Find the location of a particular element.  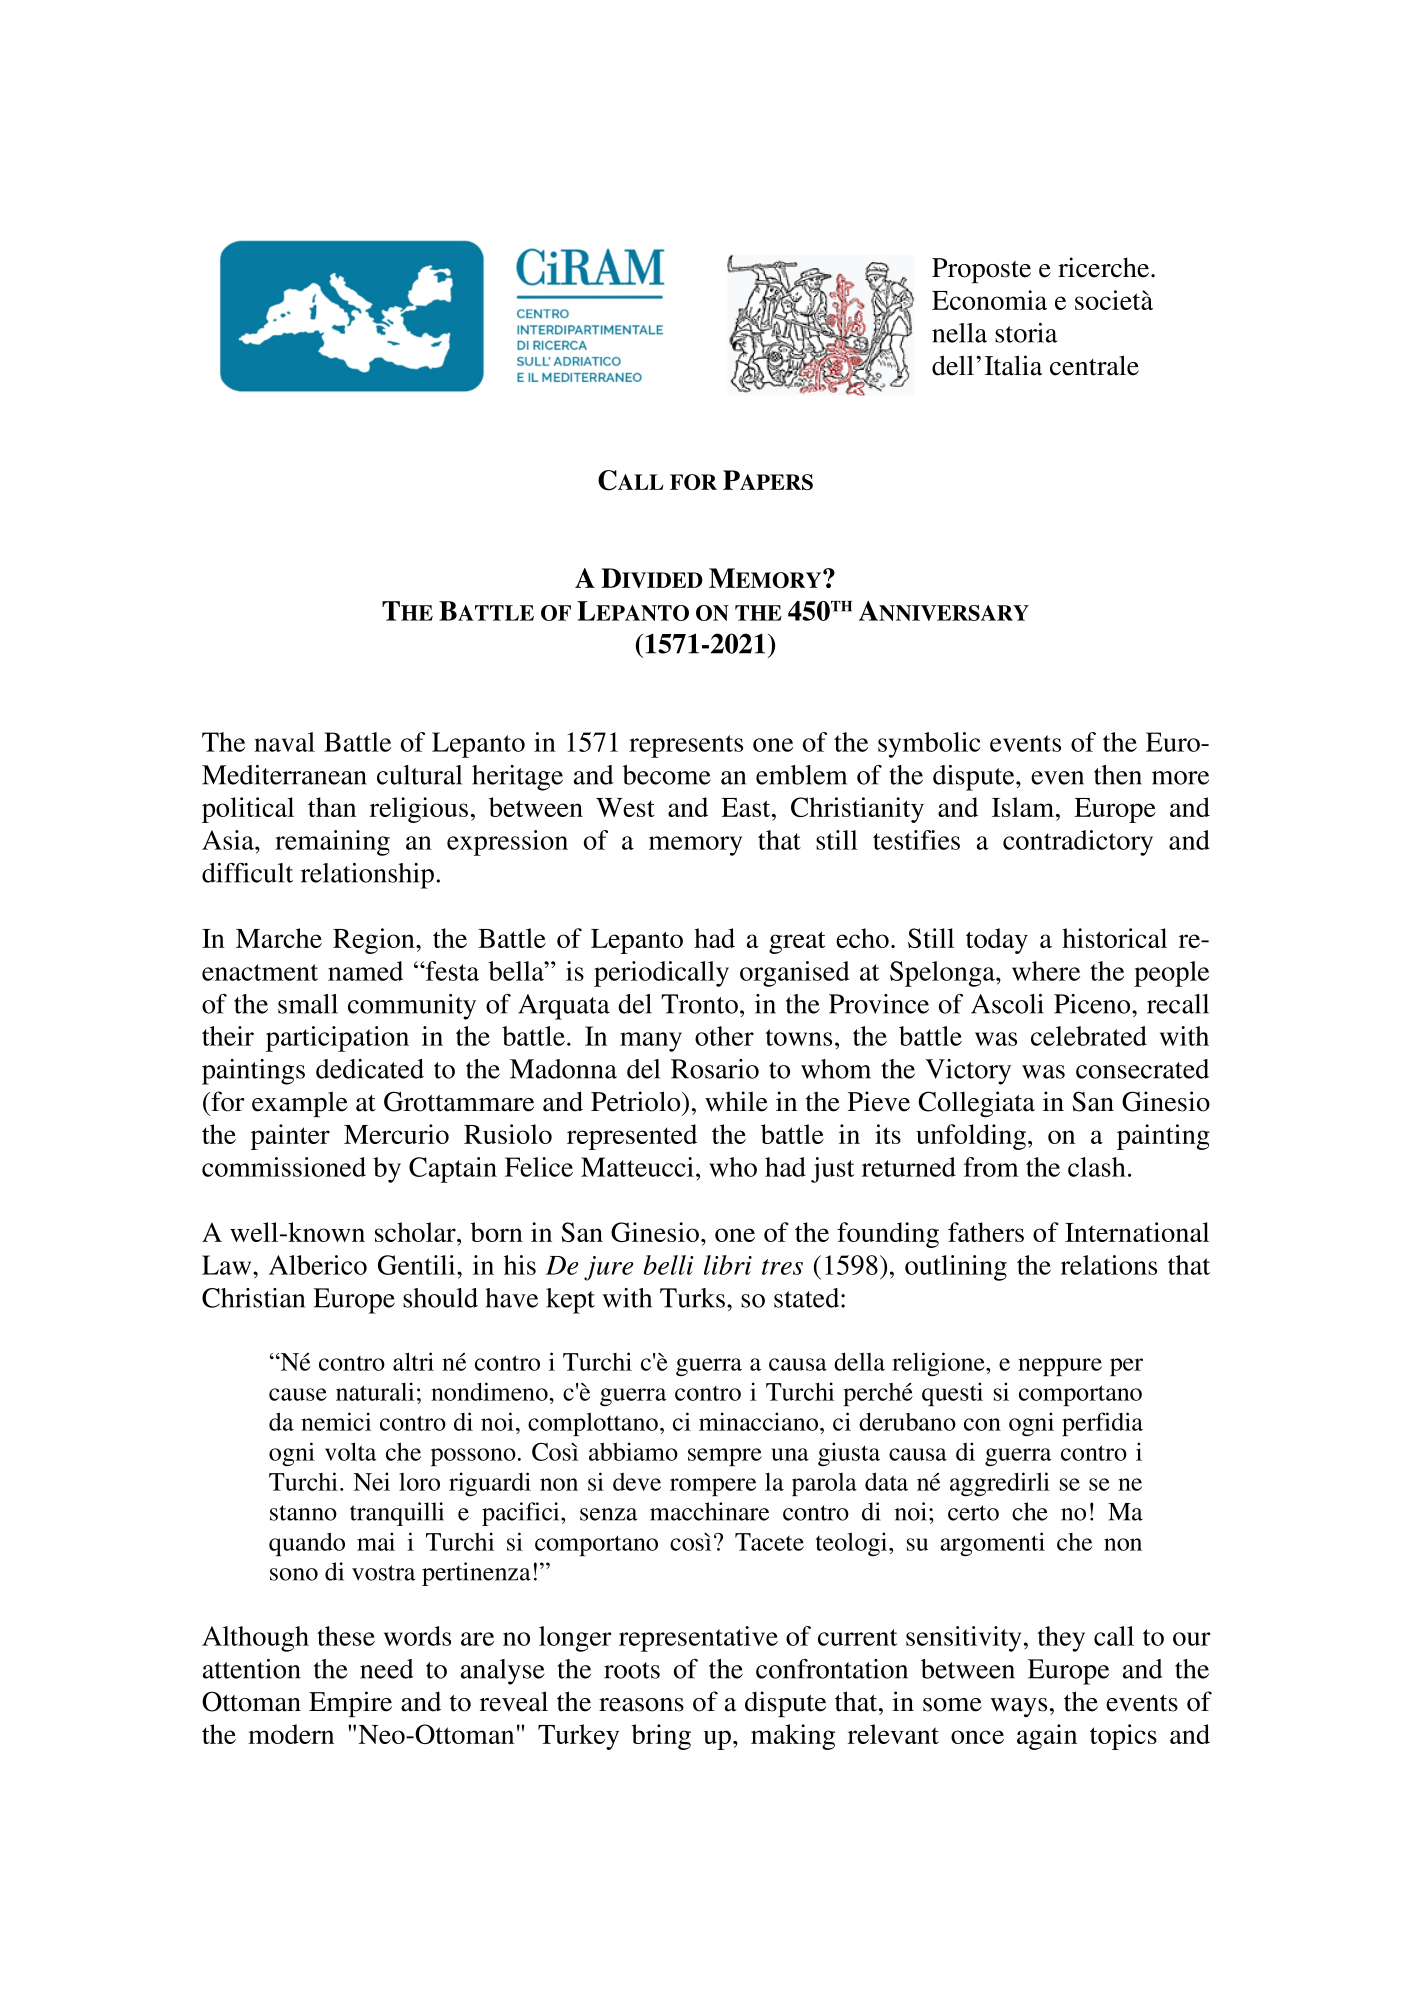

centrale is located at coordinates (1094, 365).
